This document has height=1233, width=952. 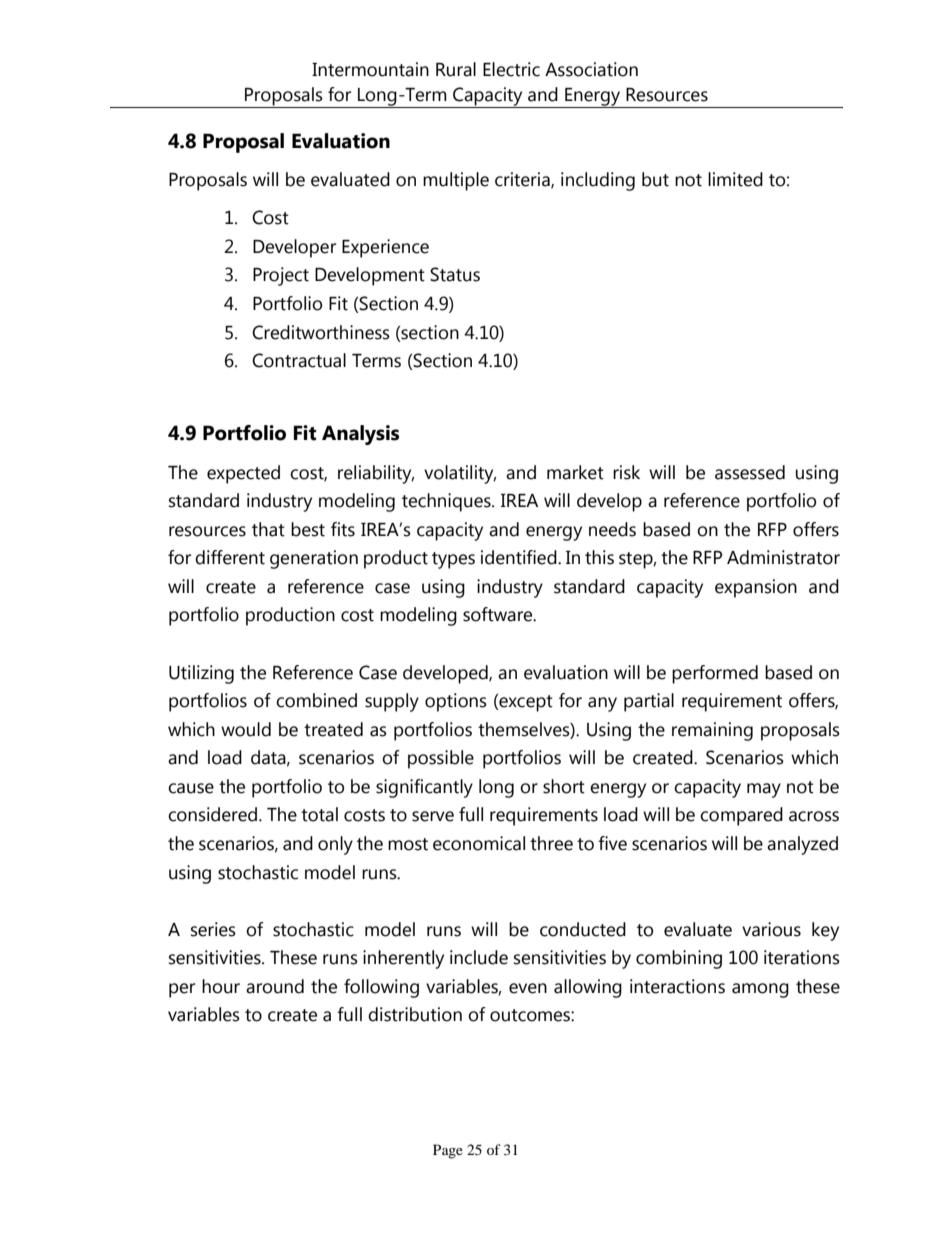 What do you see at coordinates (511, 69) in the document?
I see `Electric` at bounding box center [511, 69].
